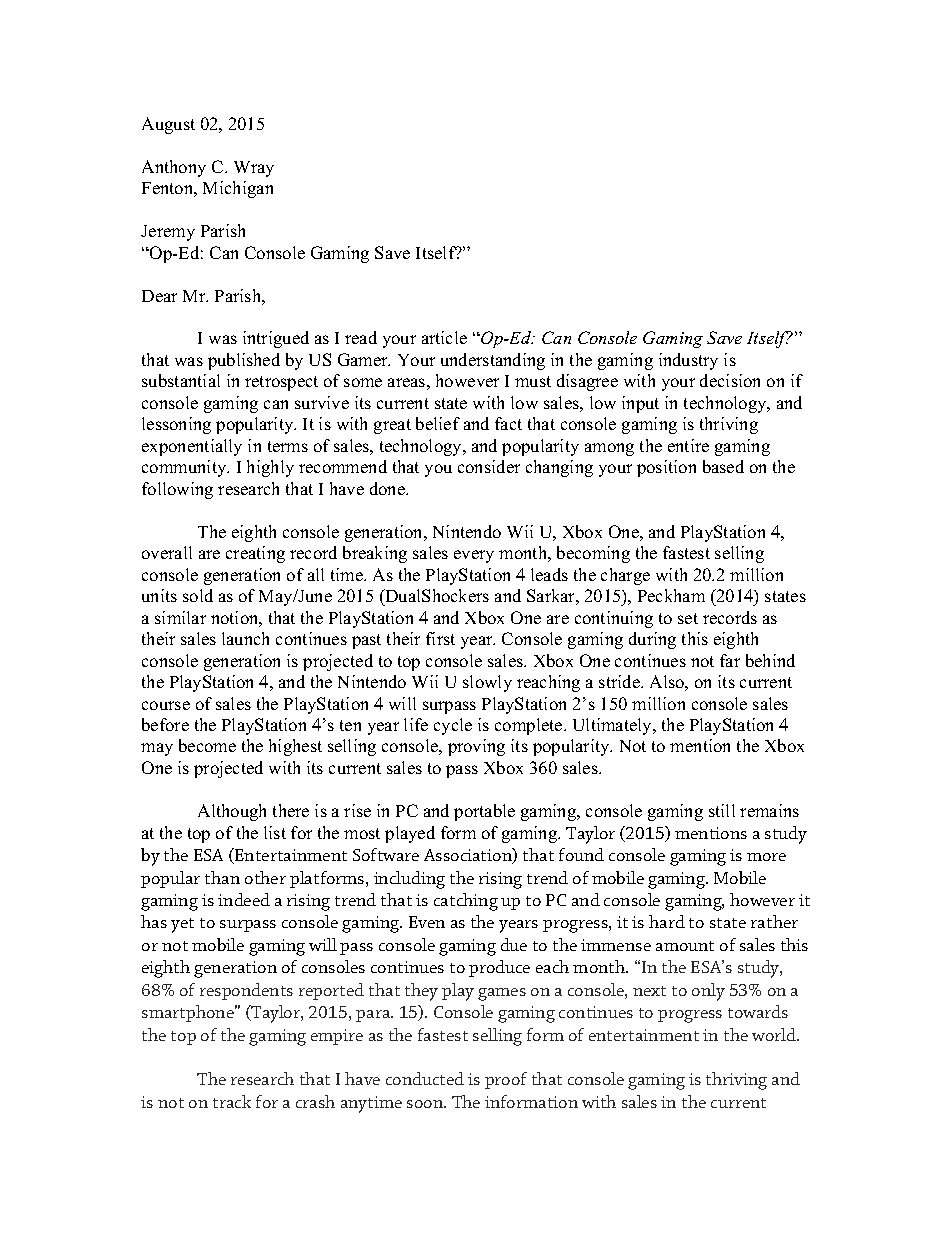 This screenshot has width=952, height=1233. Describe the element at coordinates (425, 1078) in the screenshot. I see `conducted` at that location.
